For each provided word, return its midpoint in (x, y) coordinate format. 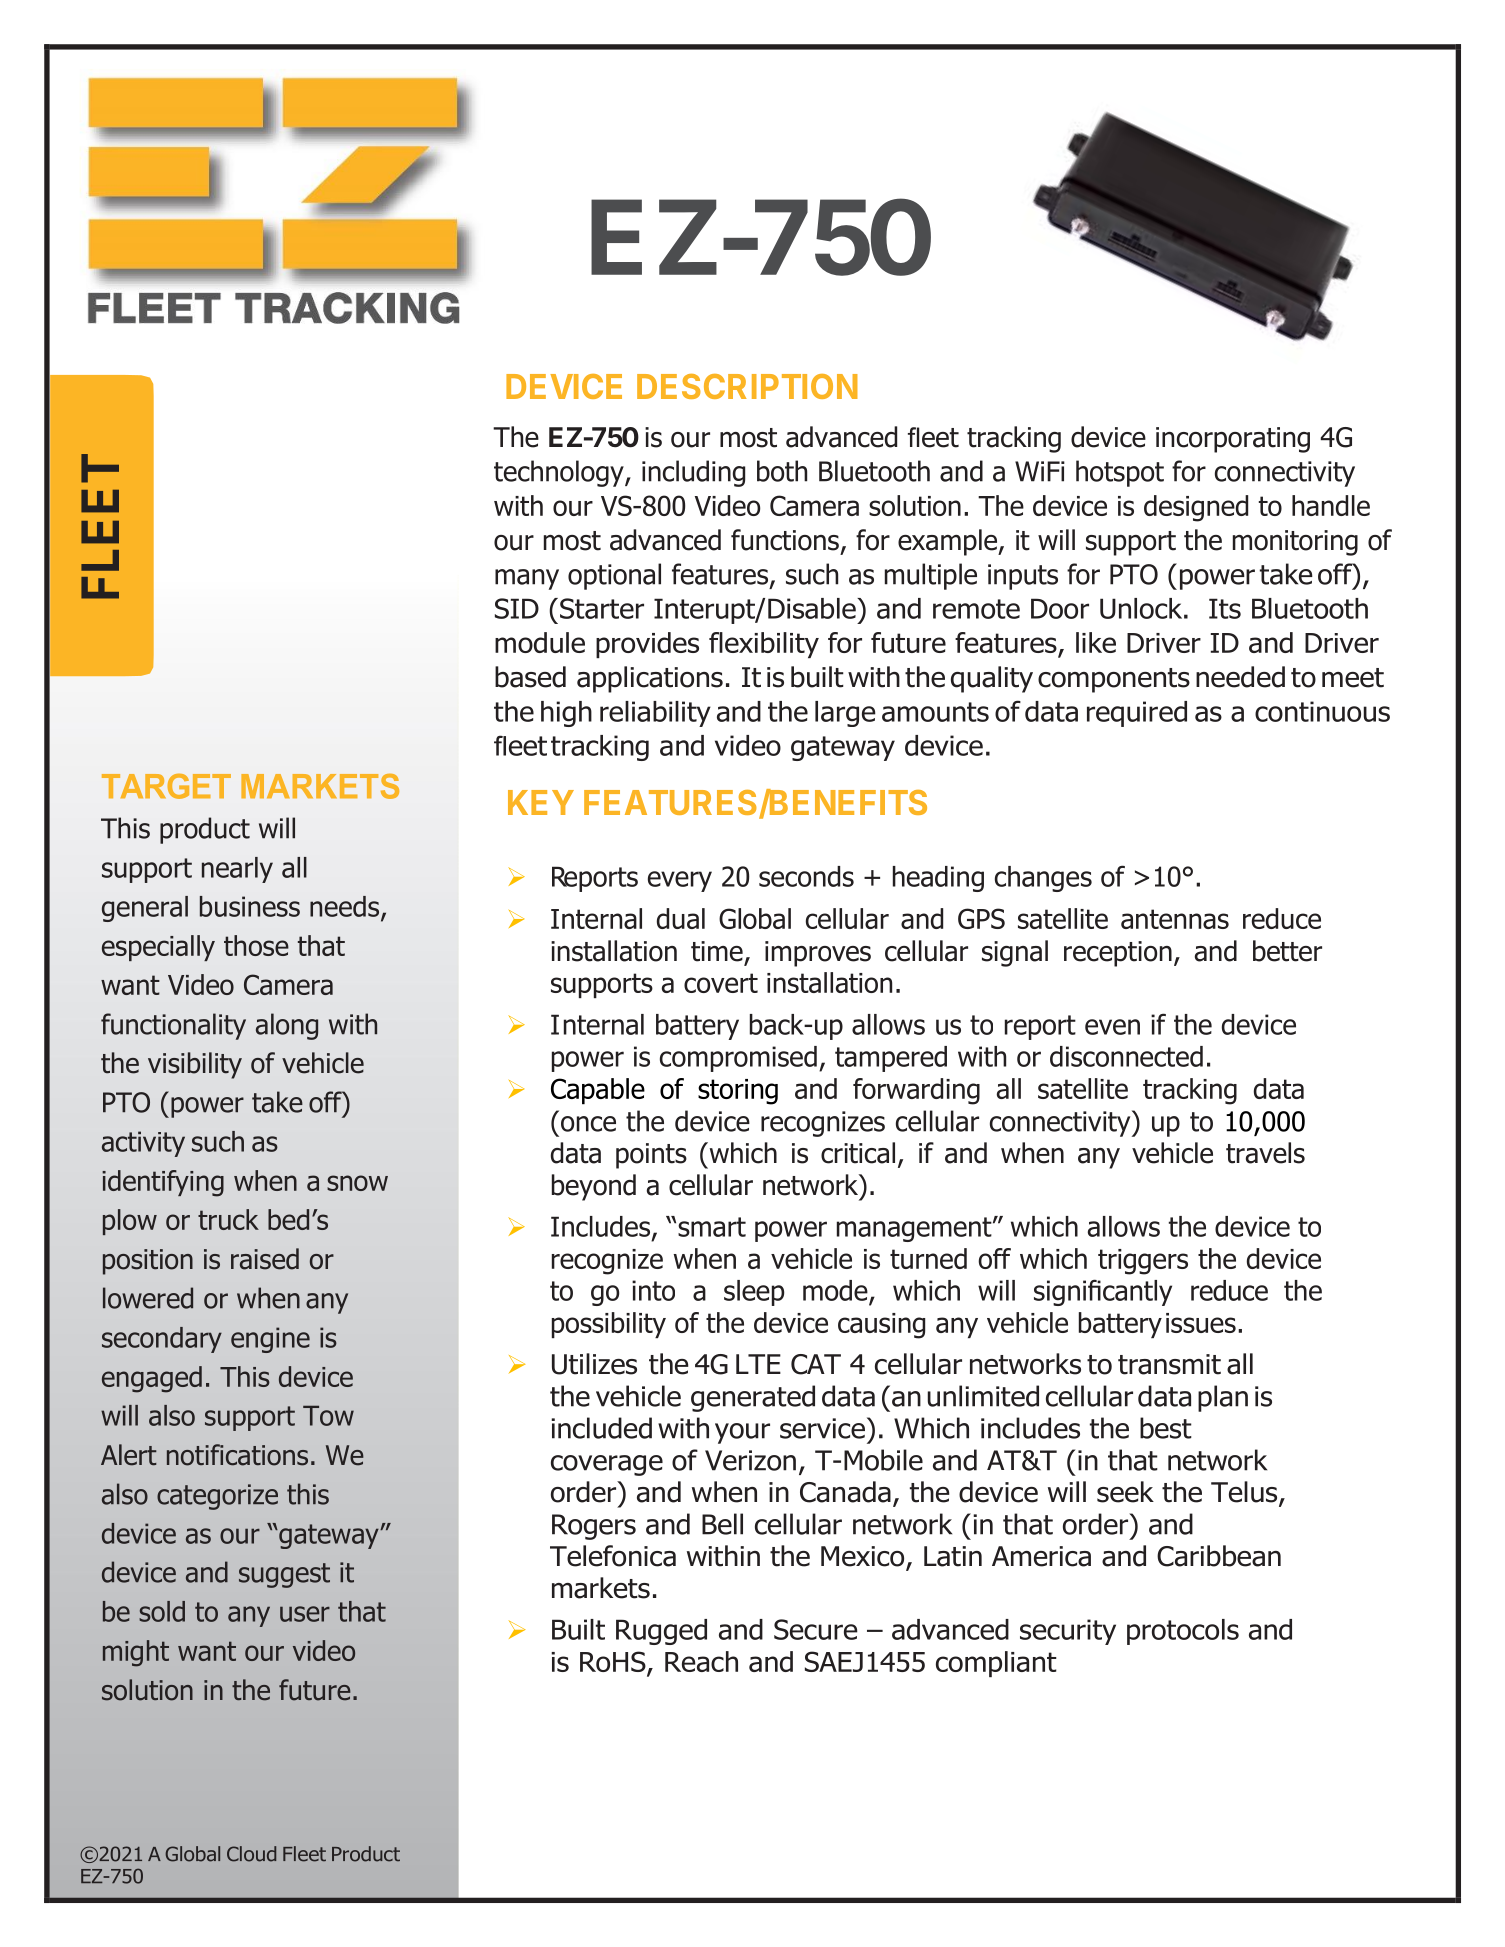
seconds (806, 876)
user (305, 1614)
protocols (1183, 1632)
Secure (816, 1629)
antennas (1175, 919)
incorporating (1233, 440)
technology (560, 473)
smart (712, 1227)
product (205, 830)
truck (228, 1219)
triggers (1143, 1262)
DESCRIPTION (747, 386)
